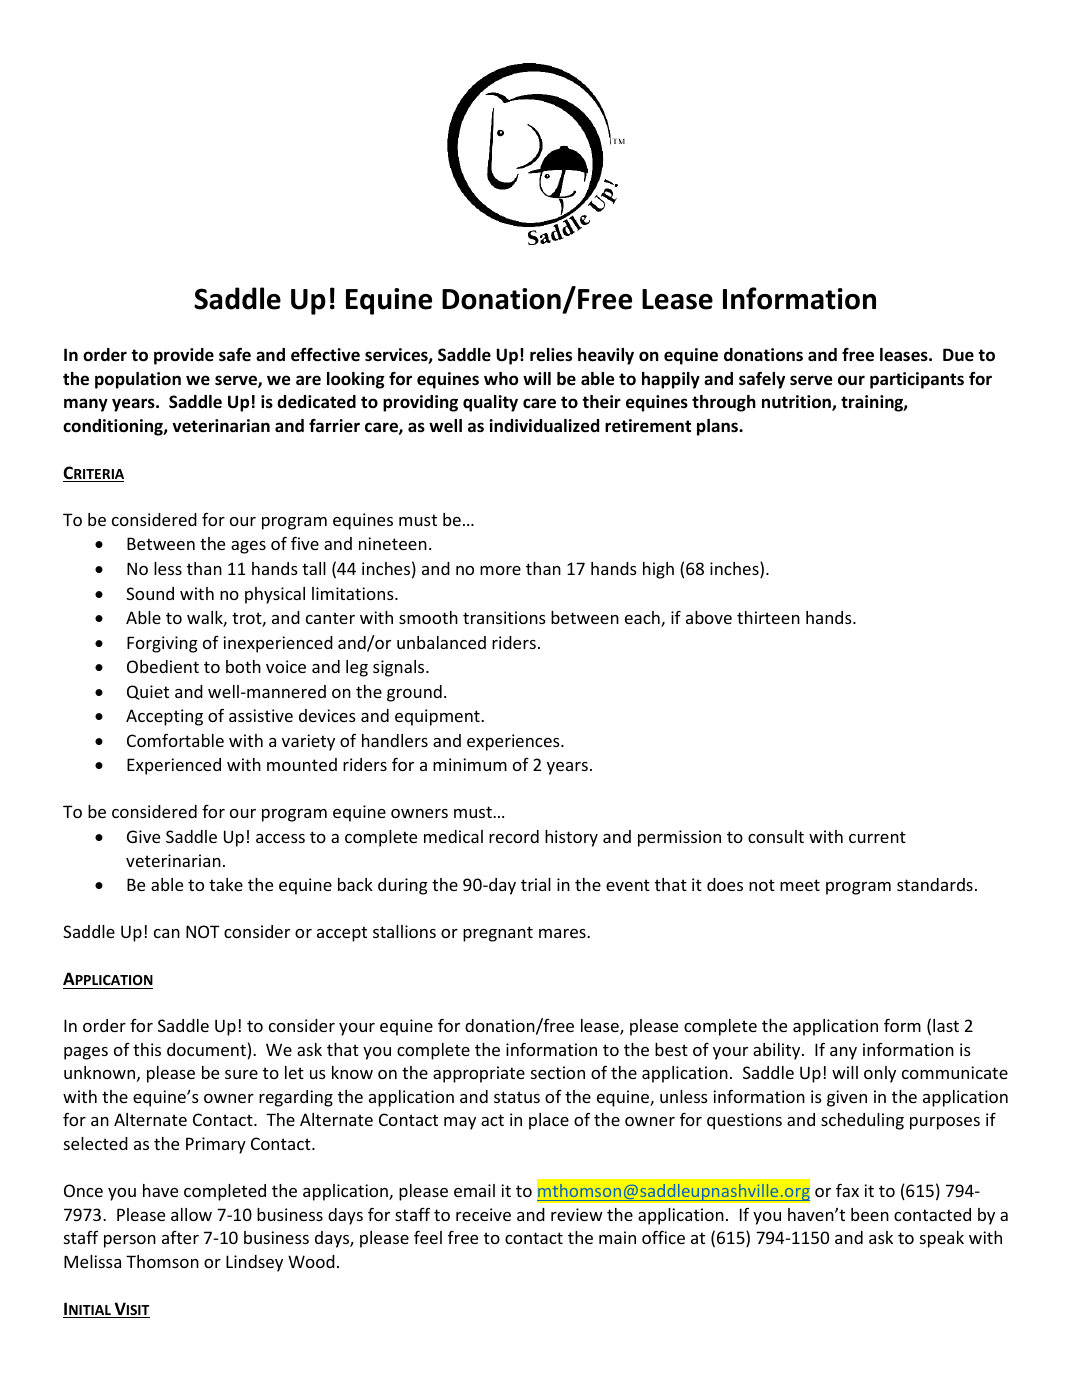 This screenshot has width=1072, height=1388. Describe the element at coordinates (768, 617) in the screenshot. I see `thirteen` at that location.
